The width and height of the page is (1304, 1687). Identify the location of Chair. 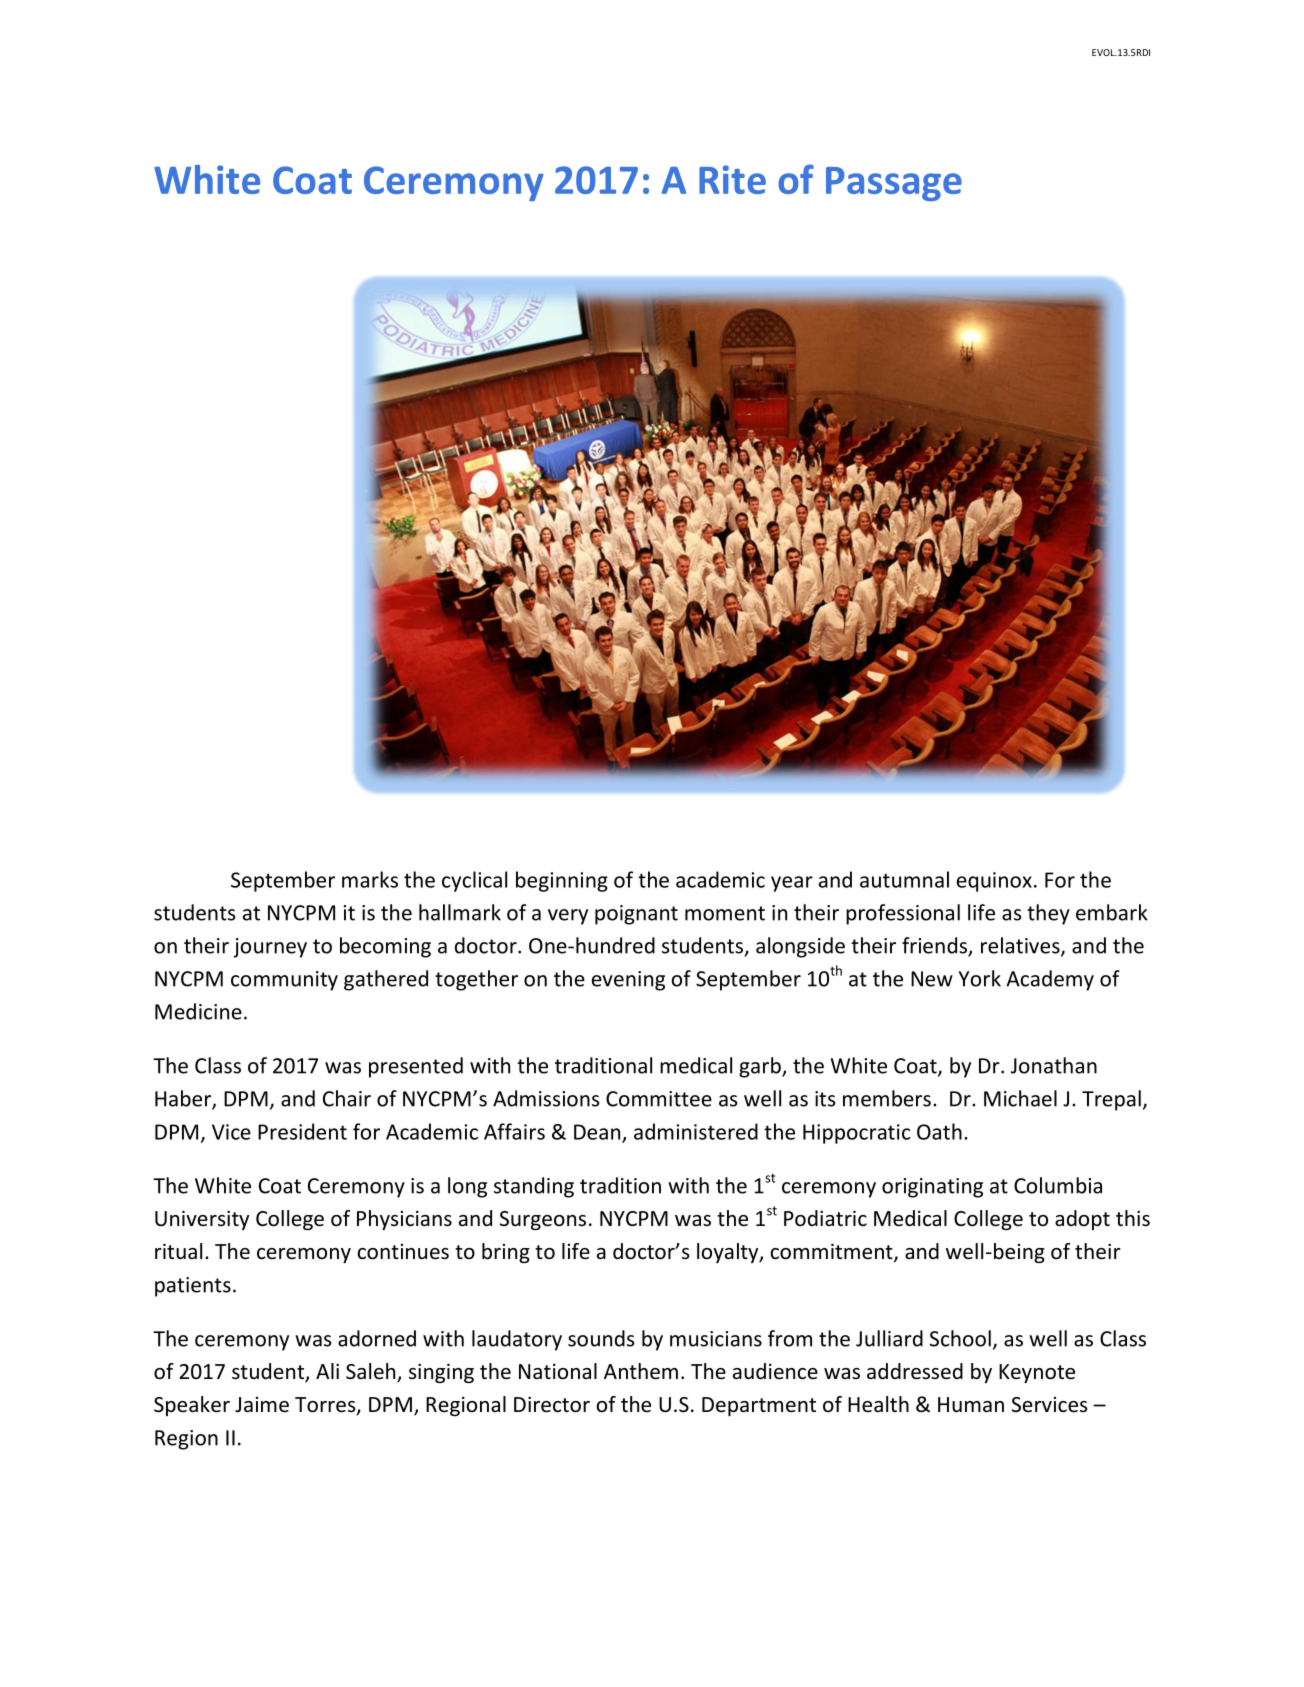
(347, 1098).
